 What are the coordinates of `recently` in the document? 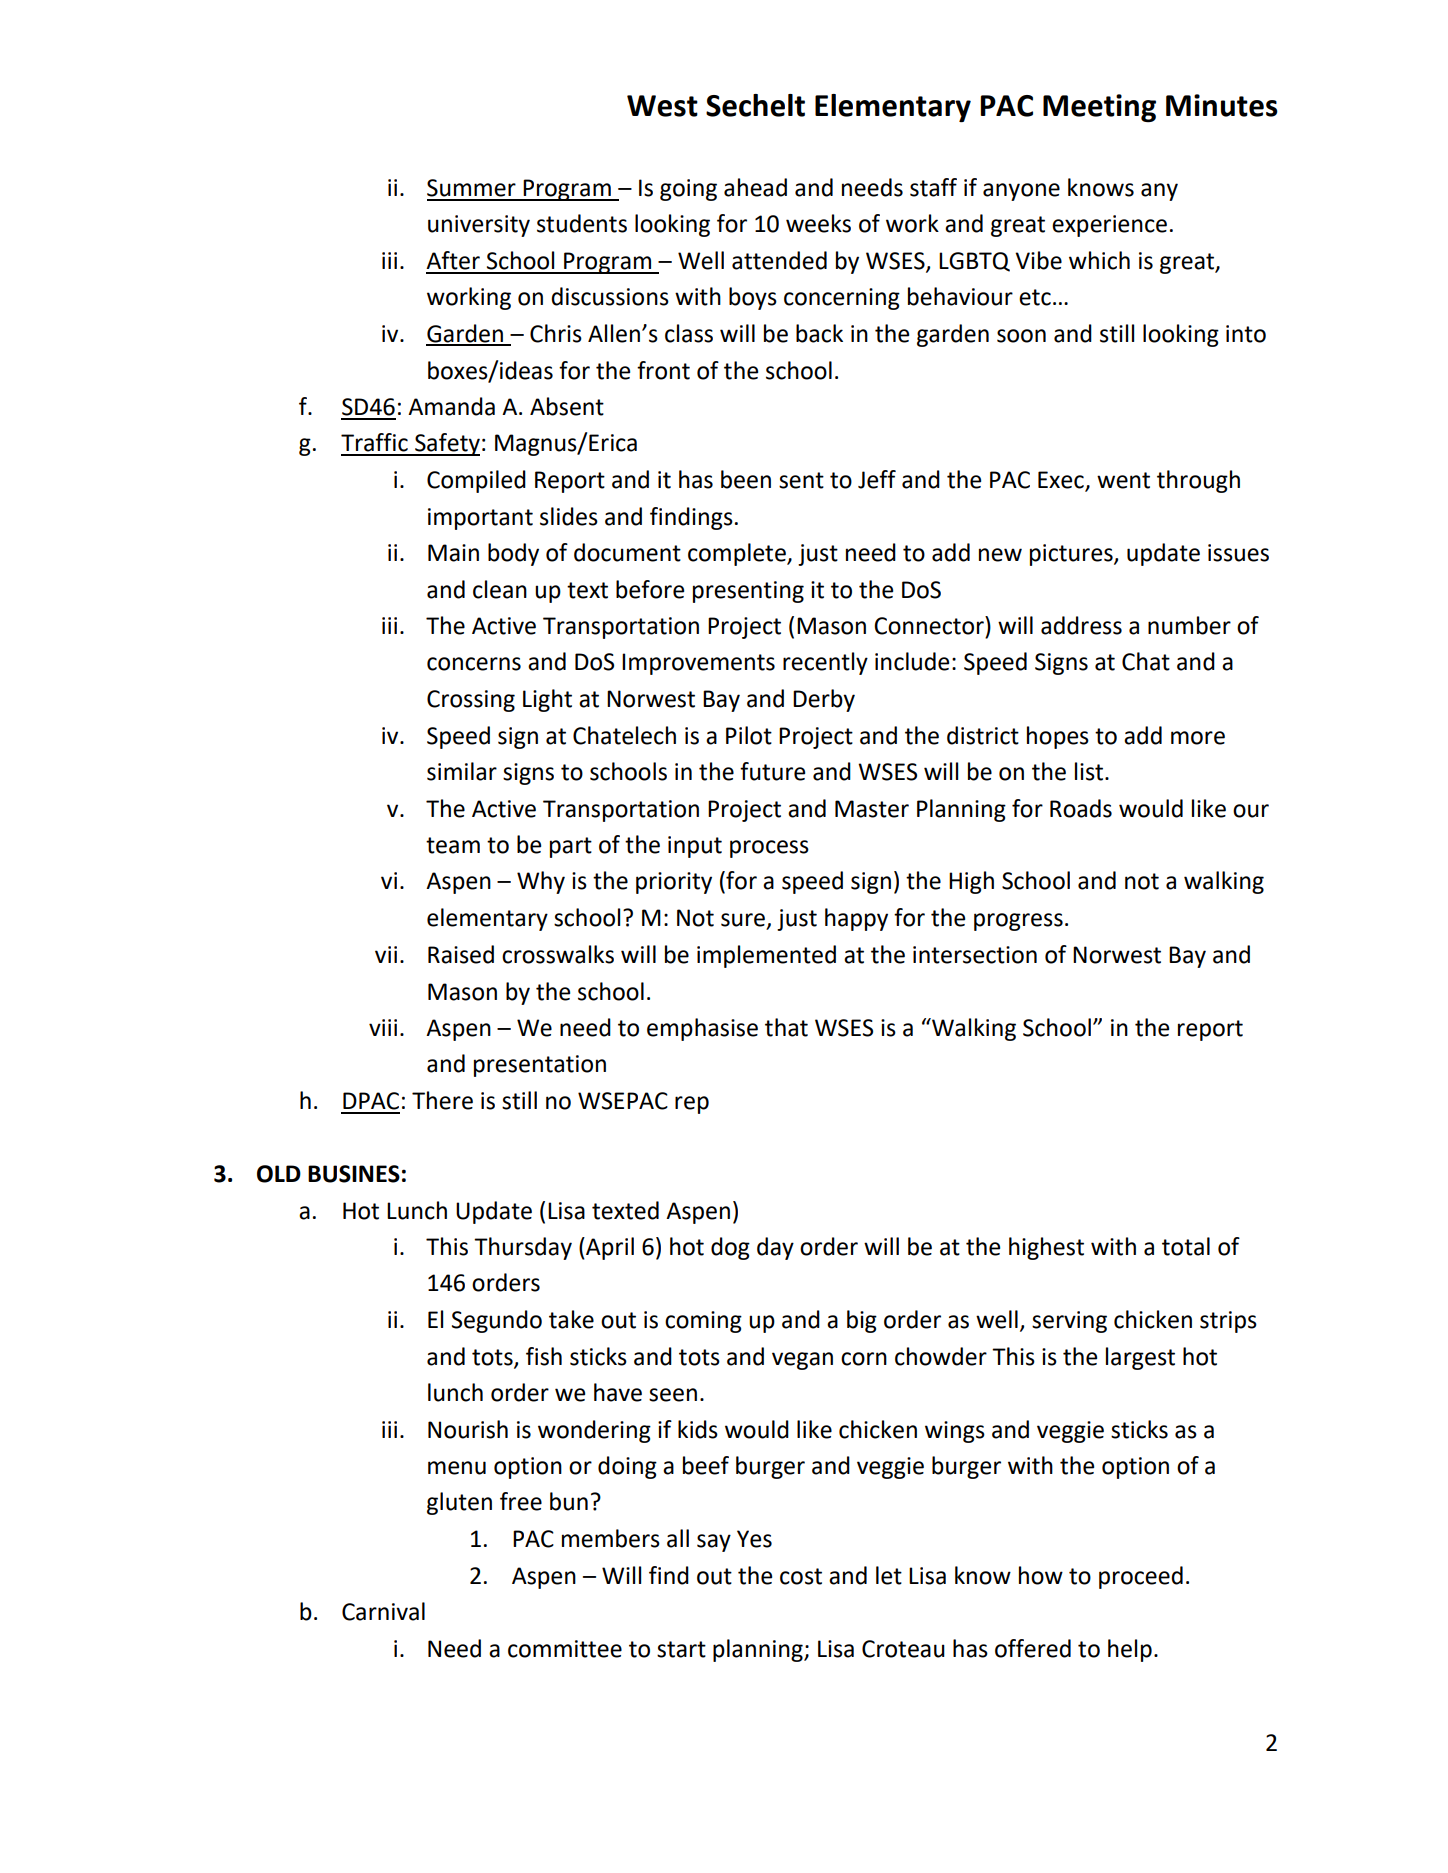 It's located at (825, 663).
